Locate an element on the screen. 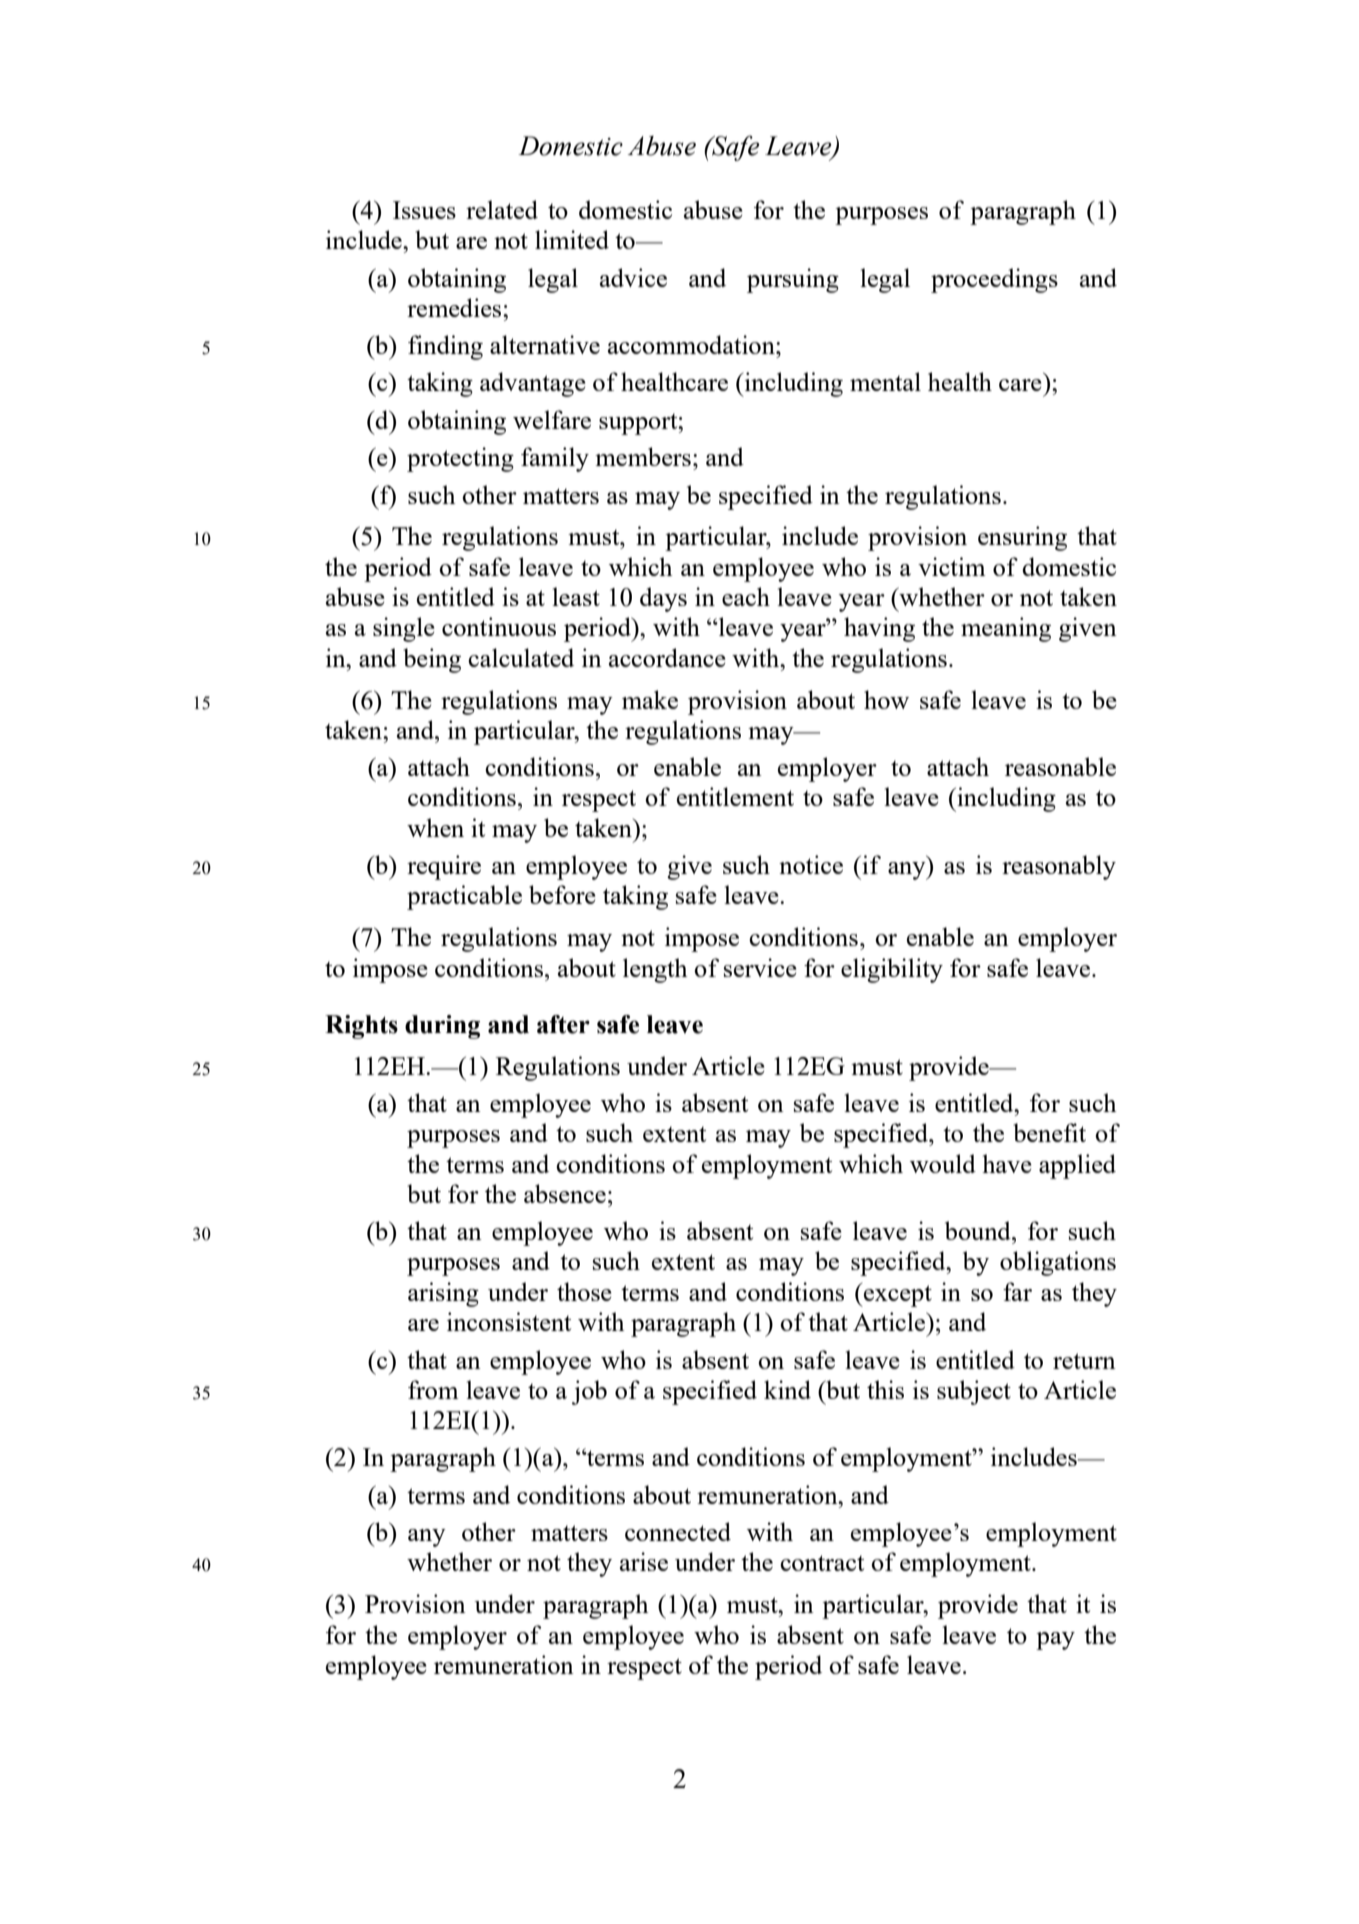 The height and width of the screenshot is (1924, 1359). Issues is located at coordinates (424, 210).
